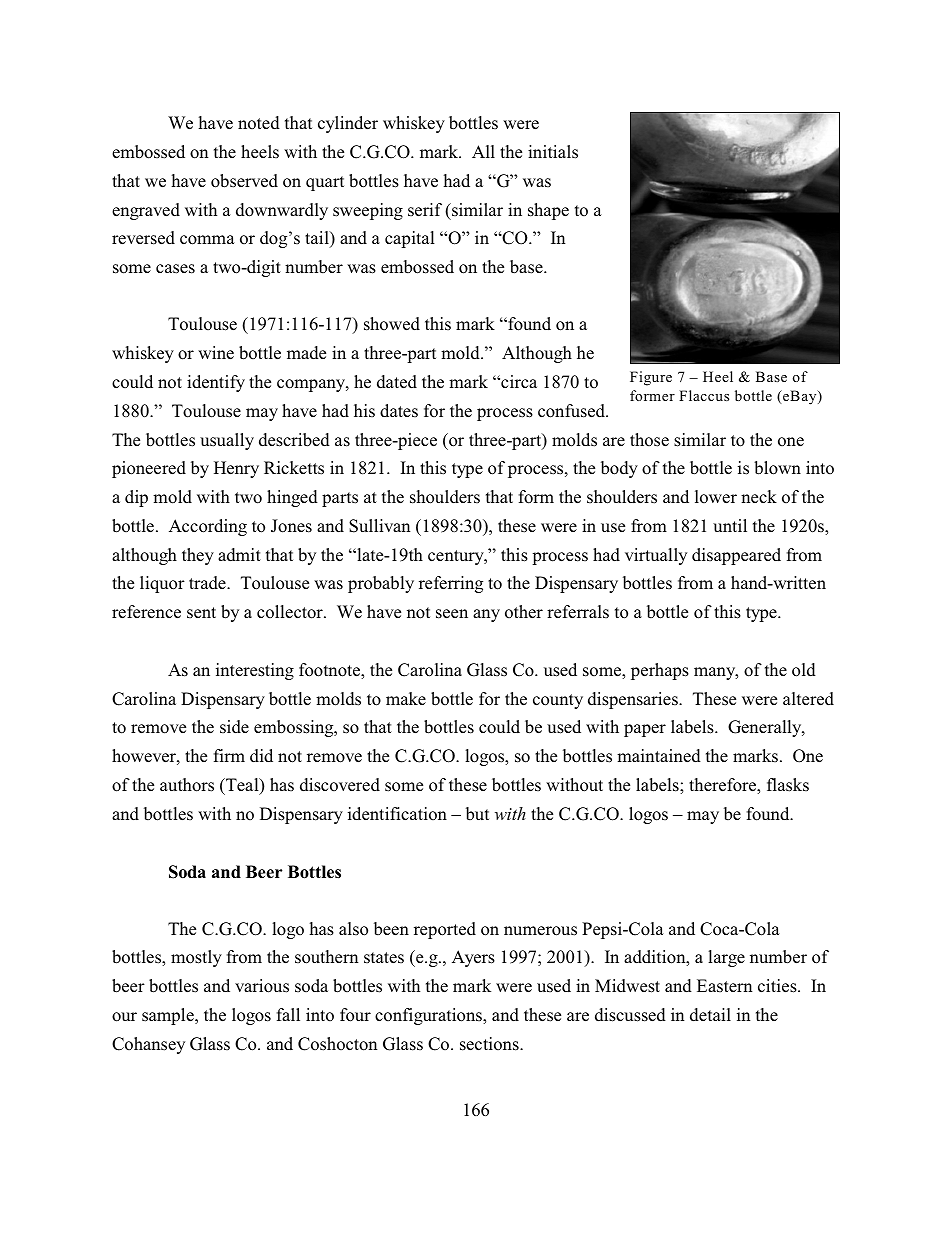 The width and height of the image is (952, 1233). I want to click on wine, so click(216, 353).
